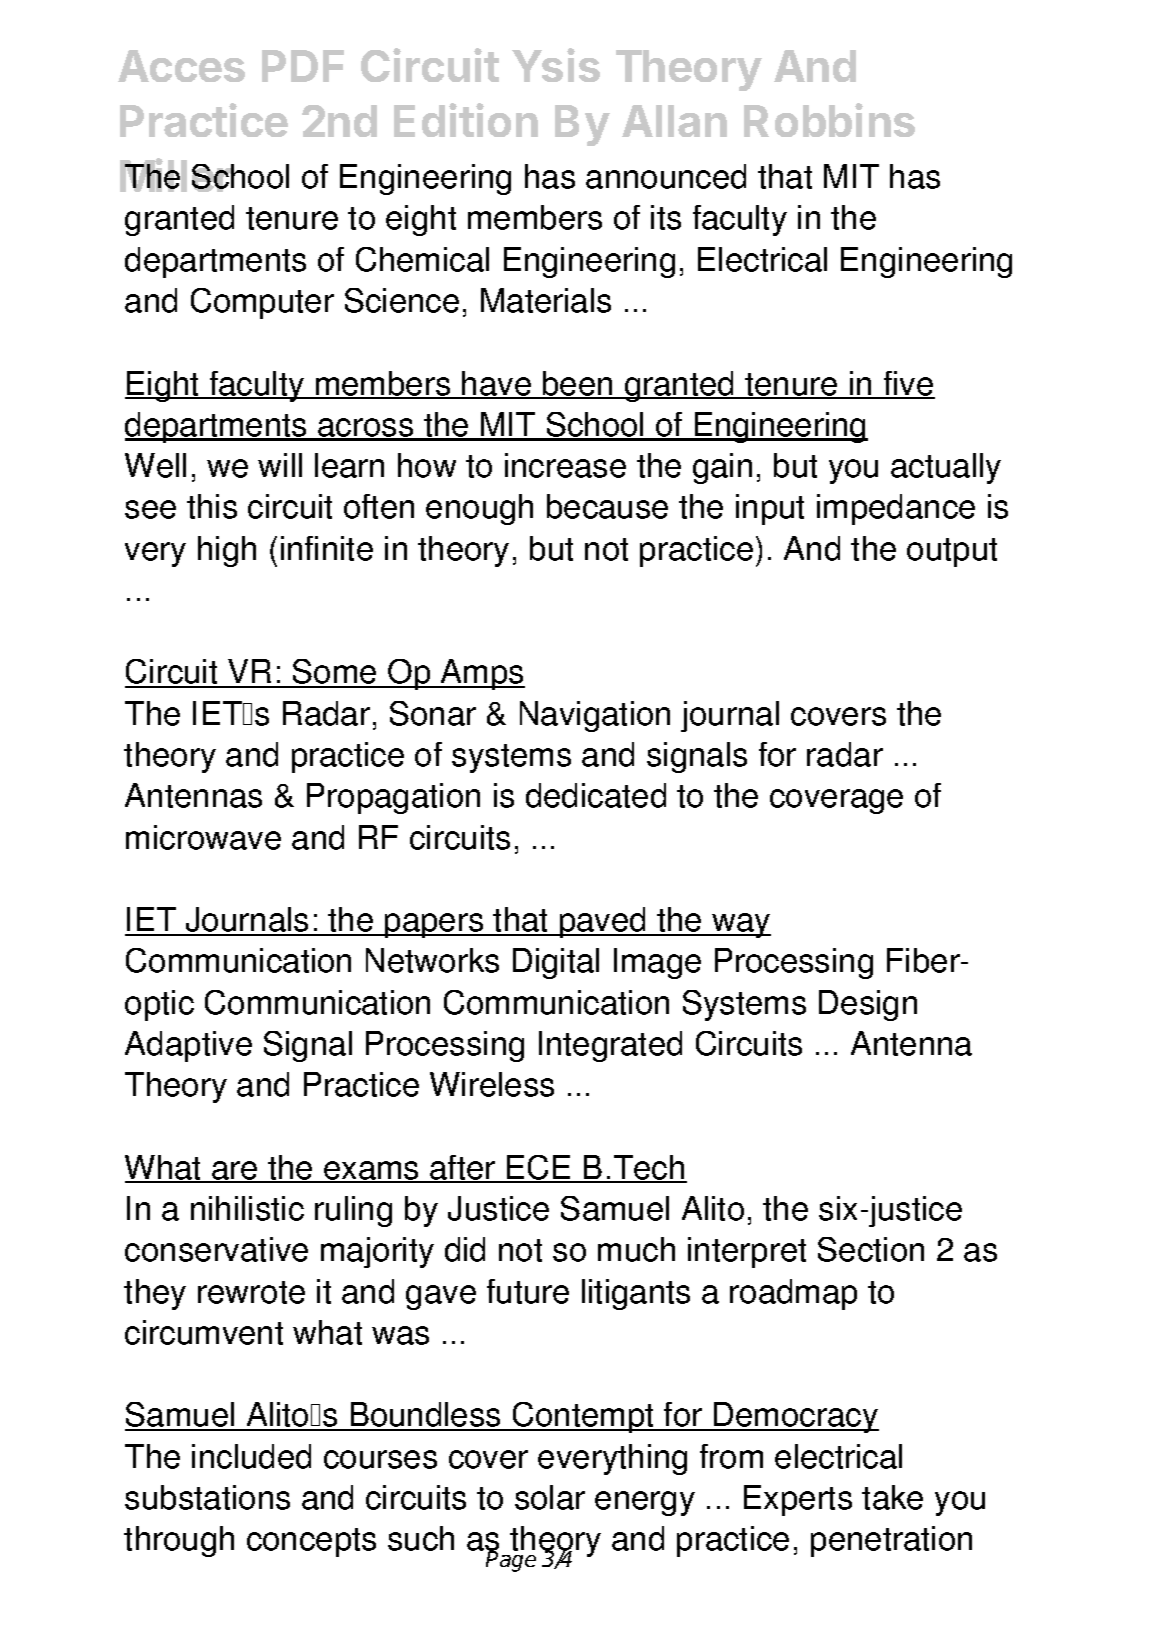  I want to click on Adaptive, so click(188, 1046).
